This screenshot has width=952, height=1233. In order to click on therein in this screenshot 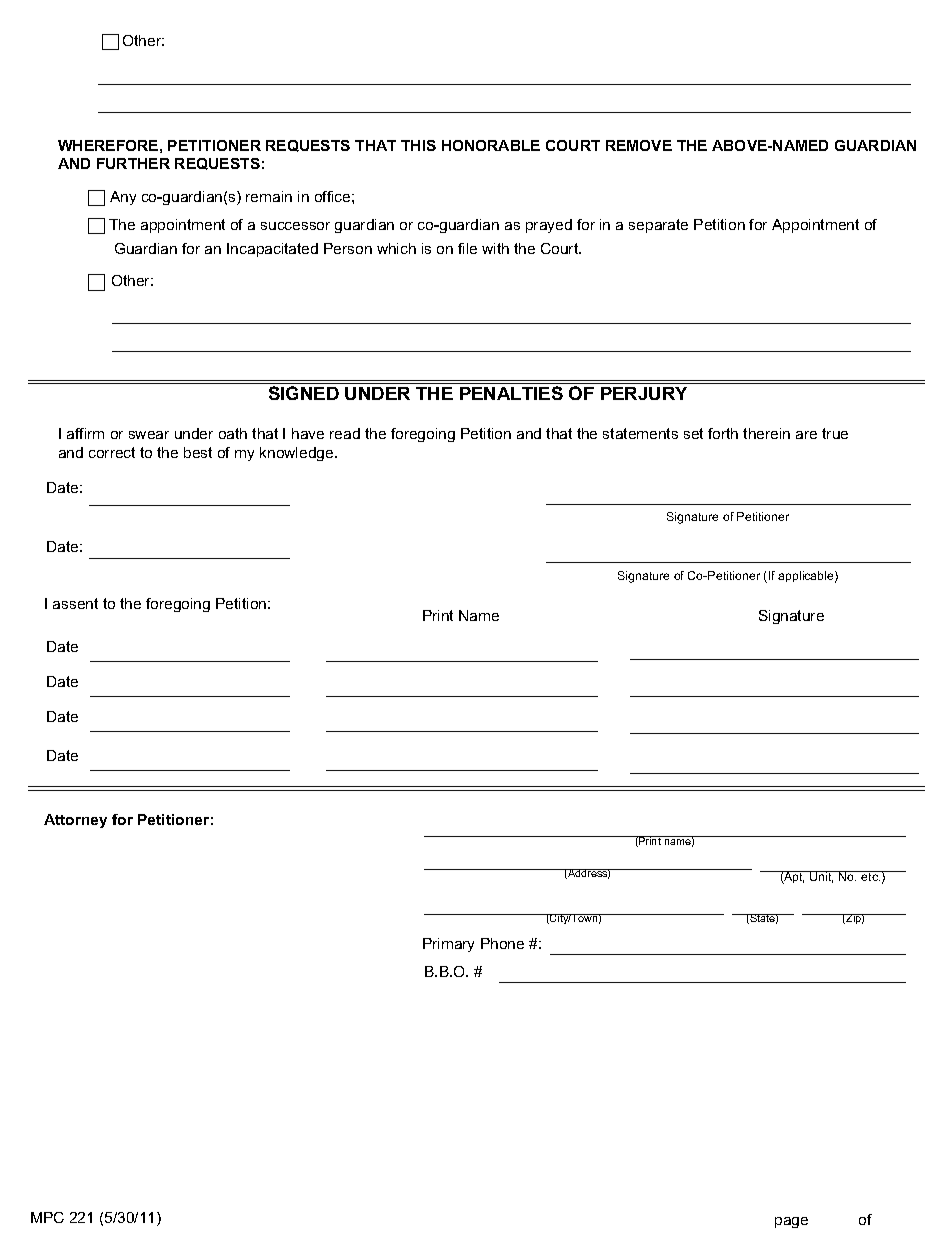, I will do `click(766, 433)`.
